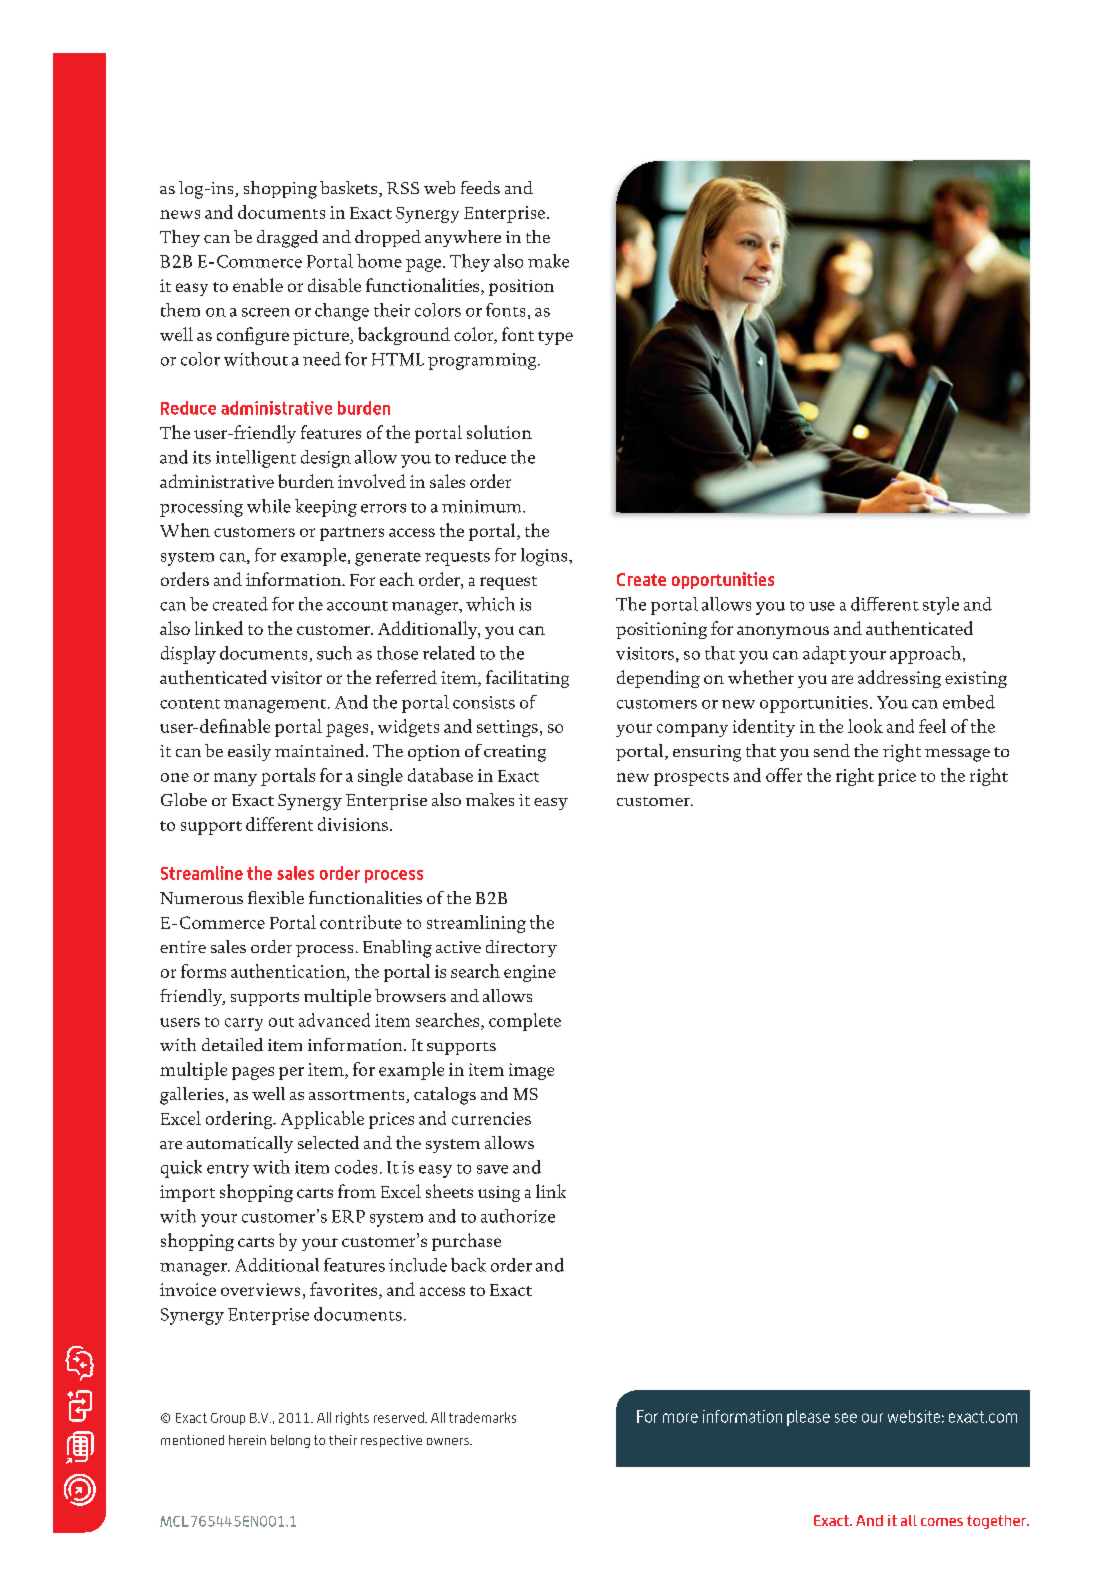 This screenshot has width=1120, height=1586. What do you see at coordinates (555, 338) in the screenshot?
I see `type` at bounding box center [555, 338].
